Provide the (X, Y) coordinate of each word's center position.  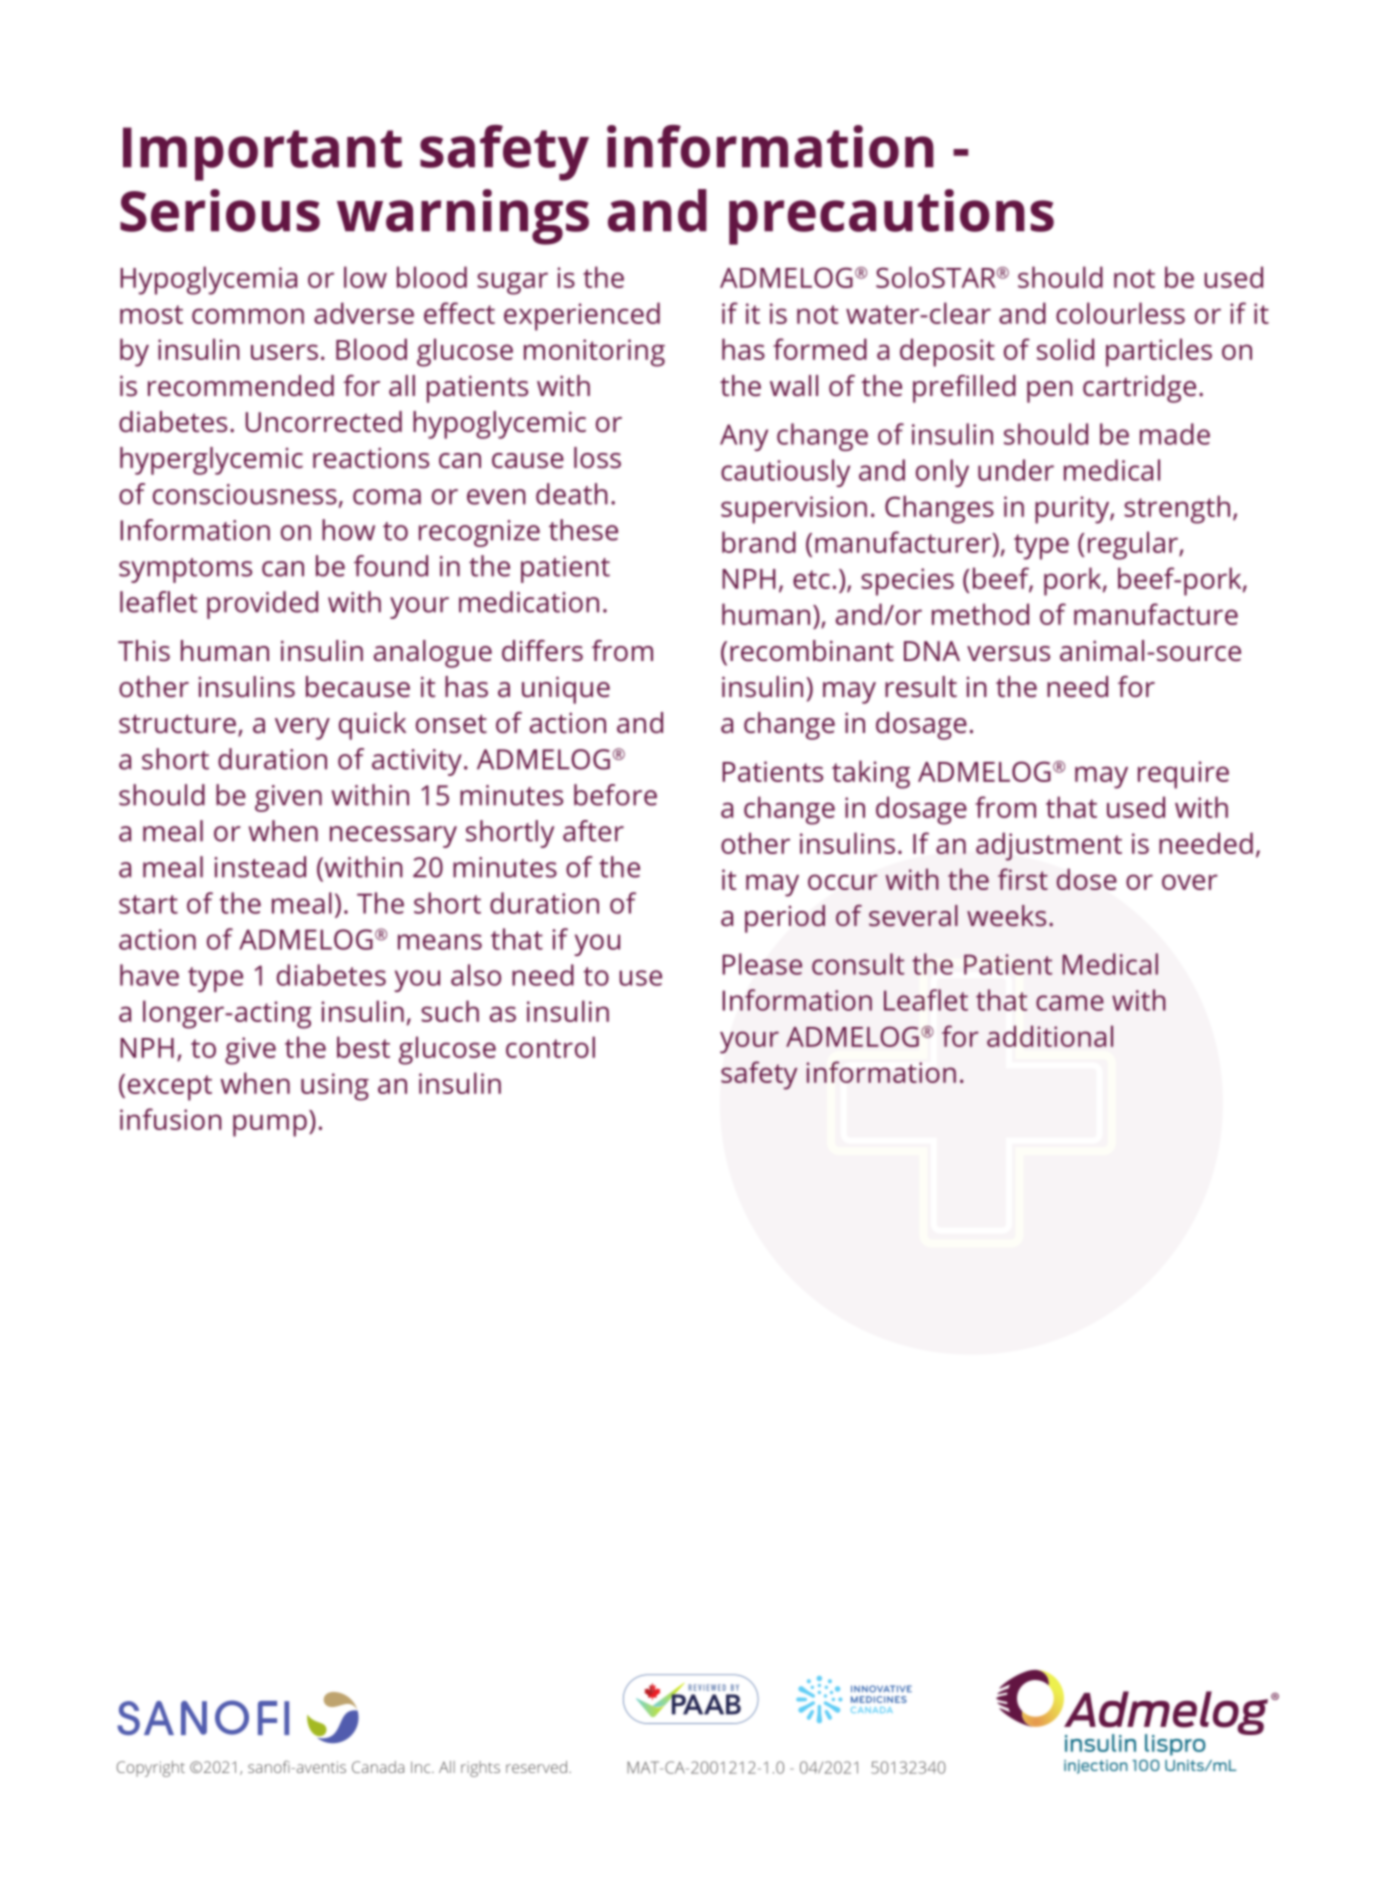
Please (762, 964)
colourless (1120, 313)
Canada (378, 1767)
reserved (536, 1767)
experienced (582, 316)
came (1070, 1003)
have (149, 975)
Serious (220, 210)
